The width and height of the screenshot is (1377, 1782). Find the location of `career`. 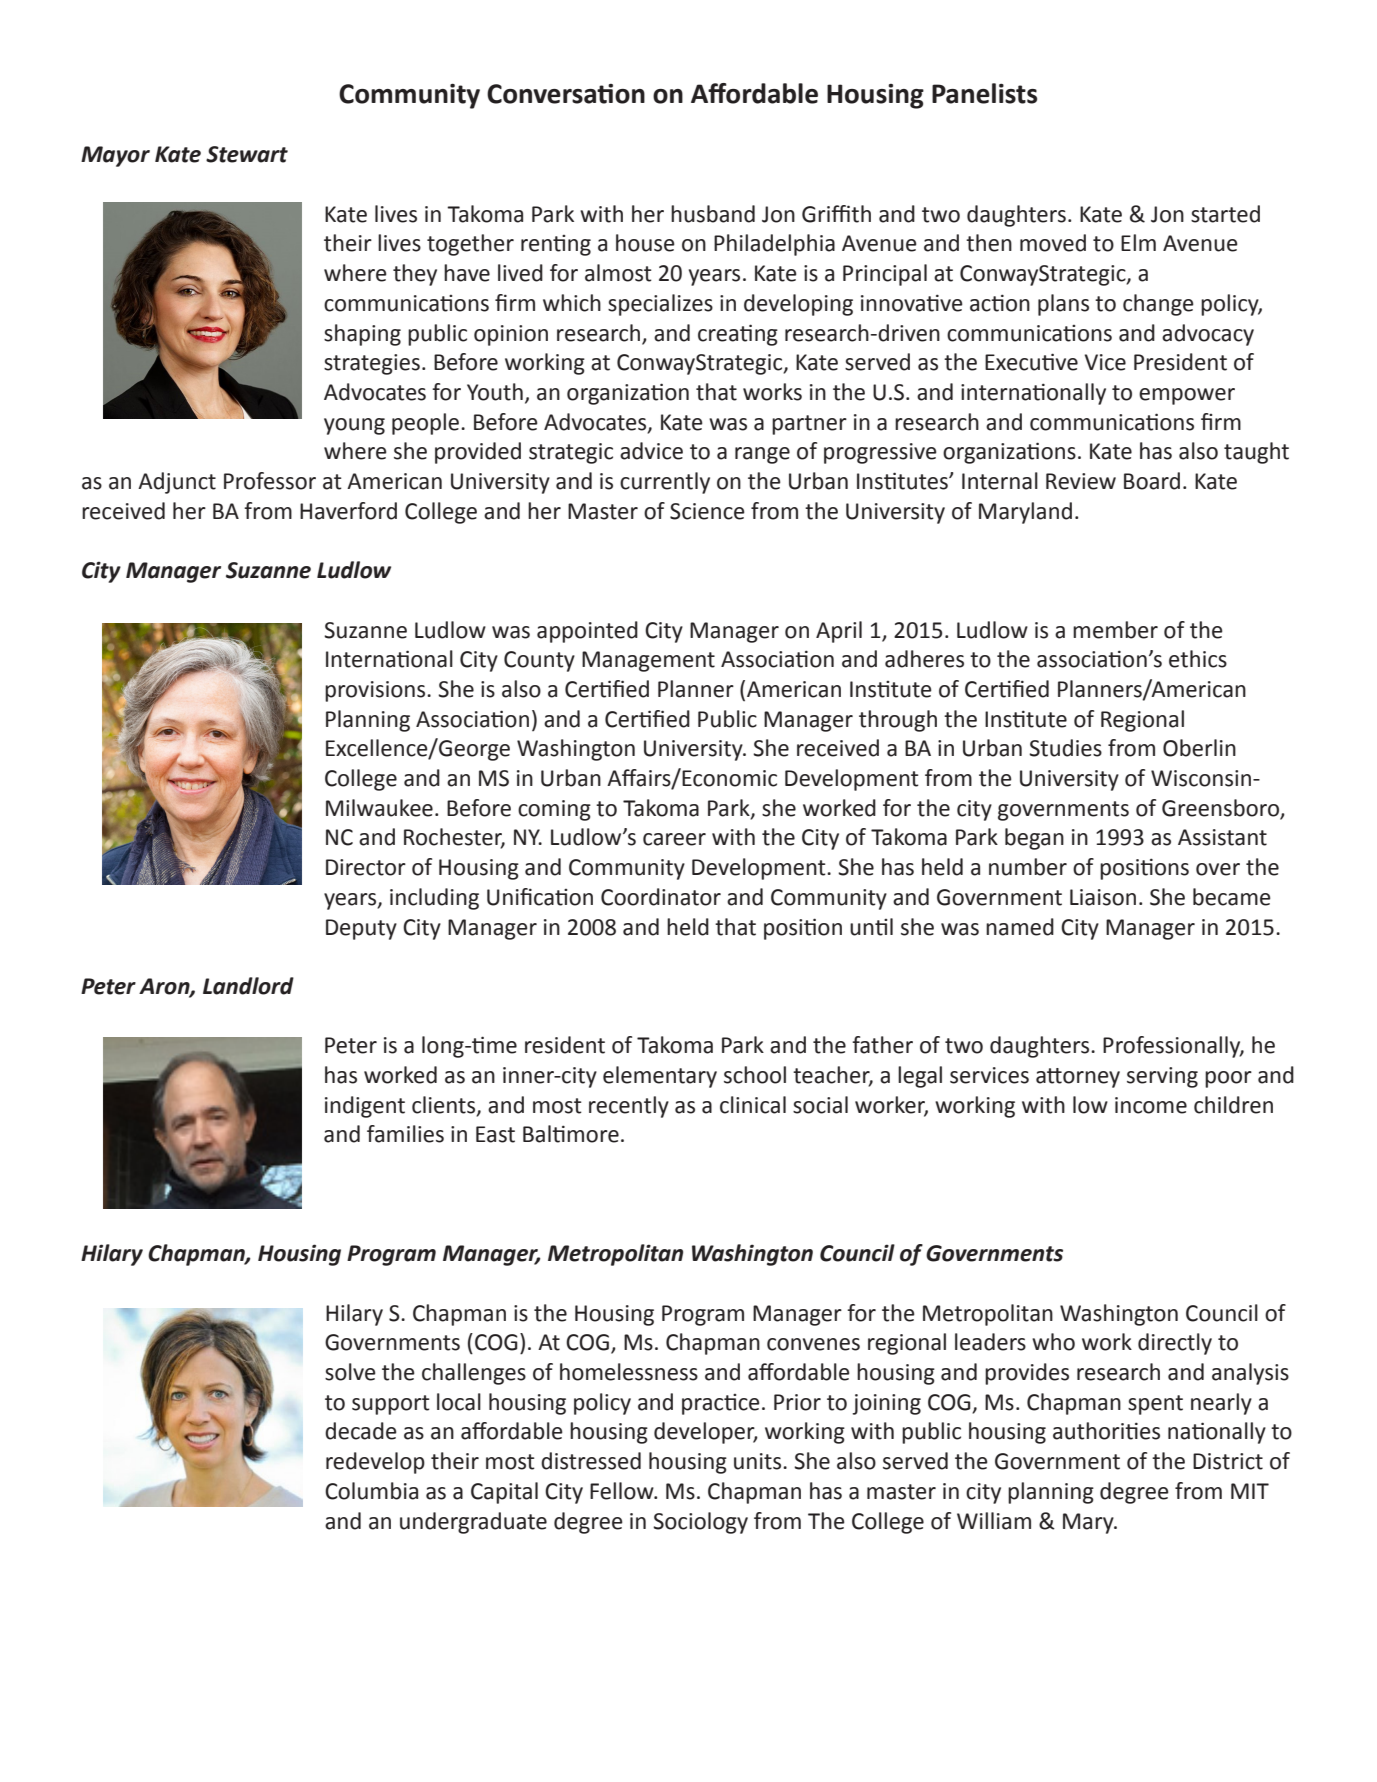

career is located at coordinates (674, 839).
